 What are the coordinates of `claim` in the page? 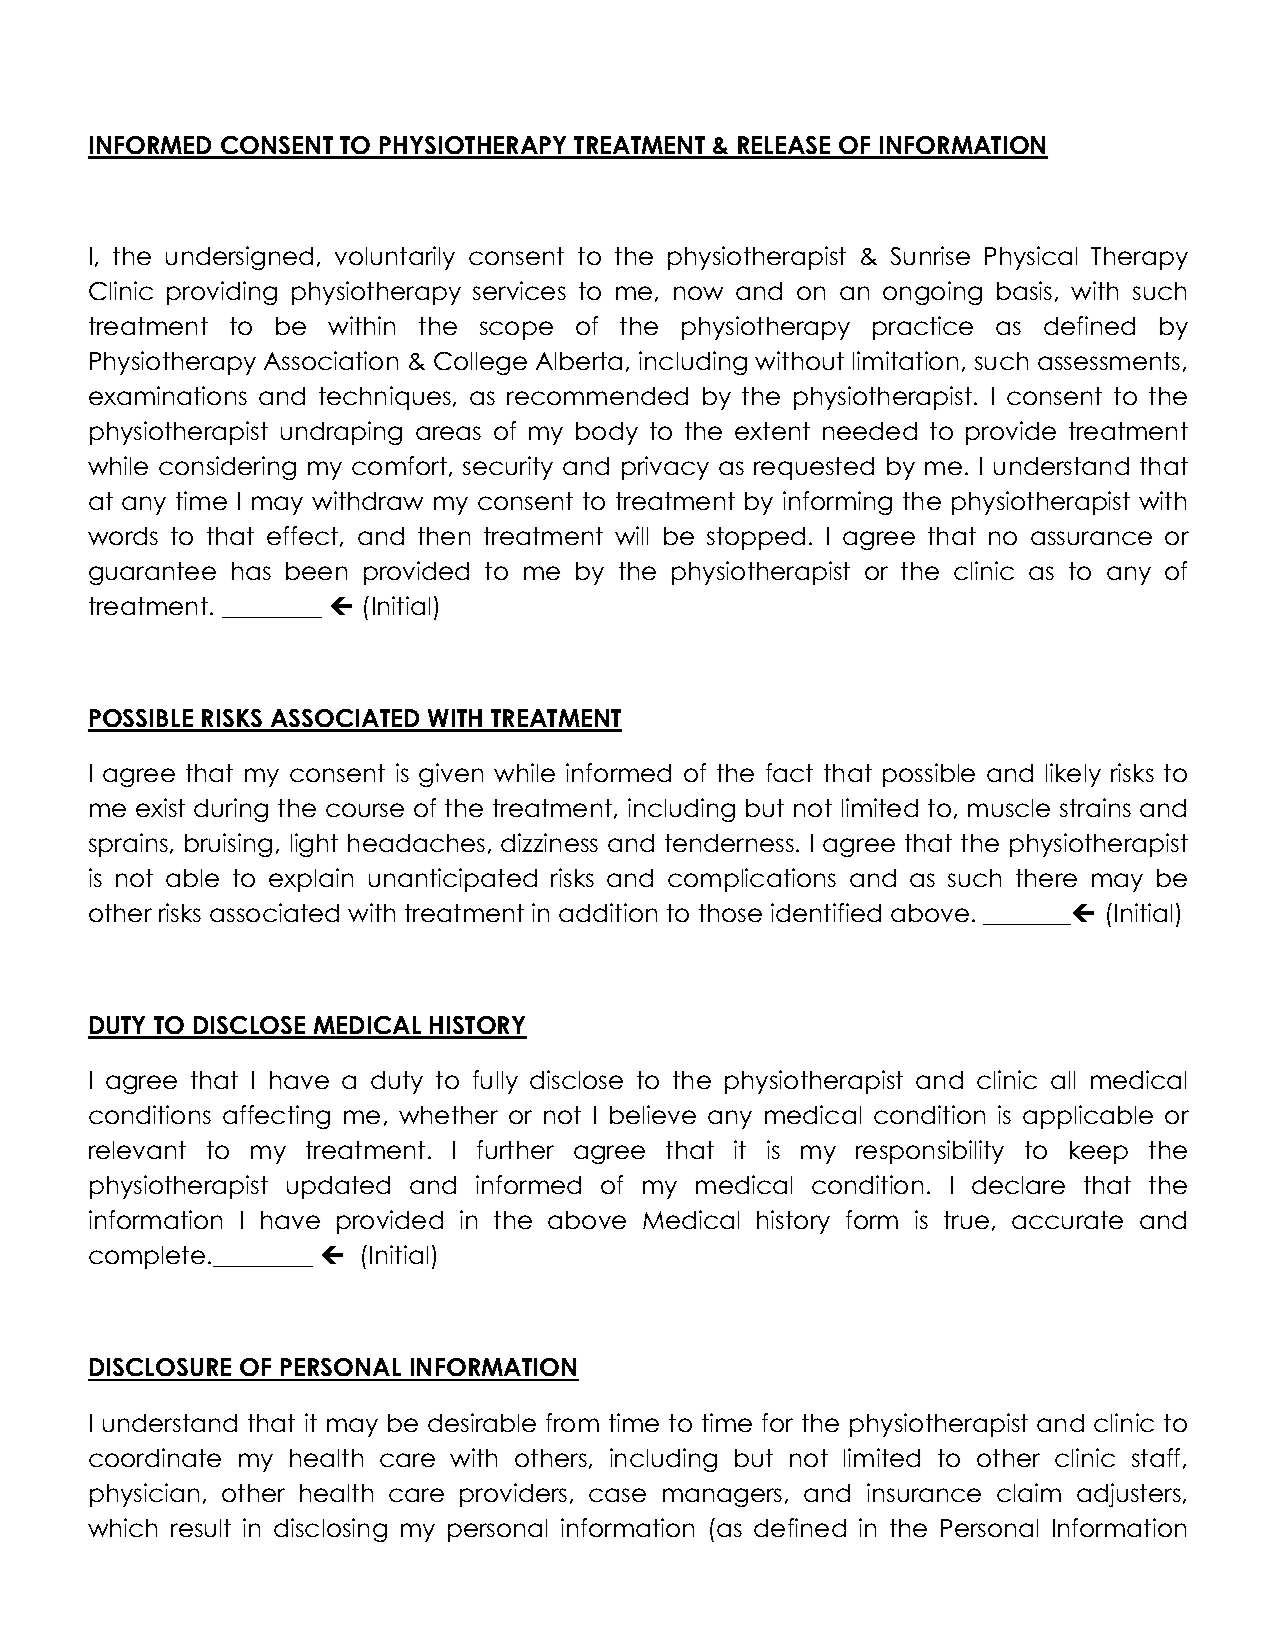 It's located at (1029, 1492).
